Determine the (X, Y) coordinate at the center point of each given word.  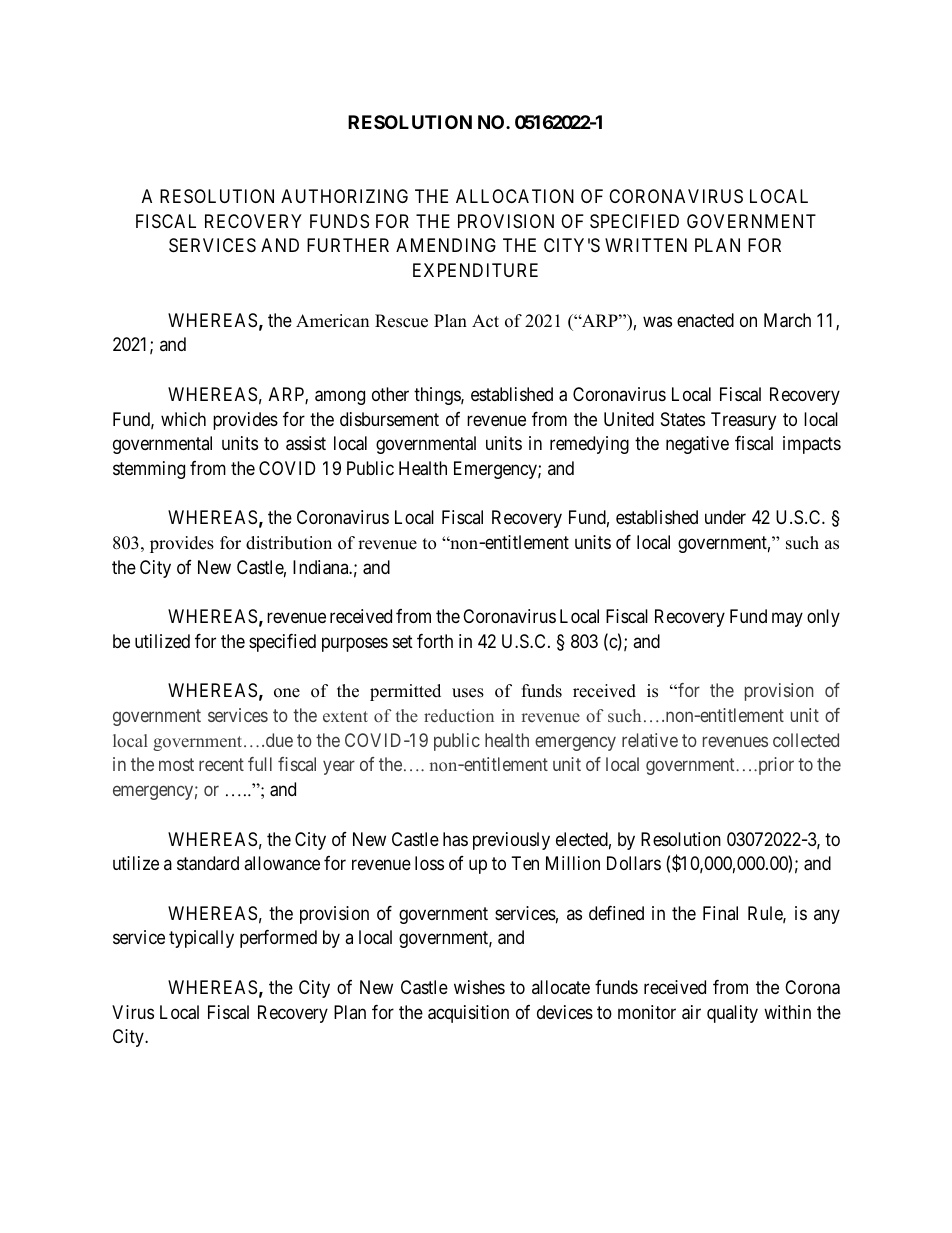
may (787, 620)
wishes (479, 987)
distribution (289, 543)
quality (732, 1014)
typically (201, 939)
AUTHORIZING (344, 196)
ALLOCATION (515, 196)
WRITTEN (646, 245)
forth (435, 641)
